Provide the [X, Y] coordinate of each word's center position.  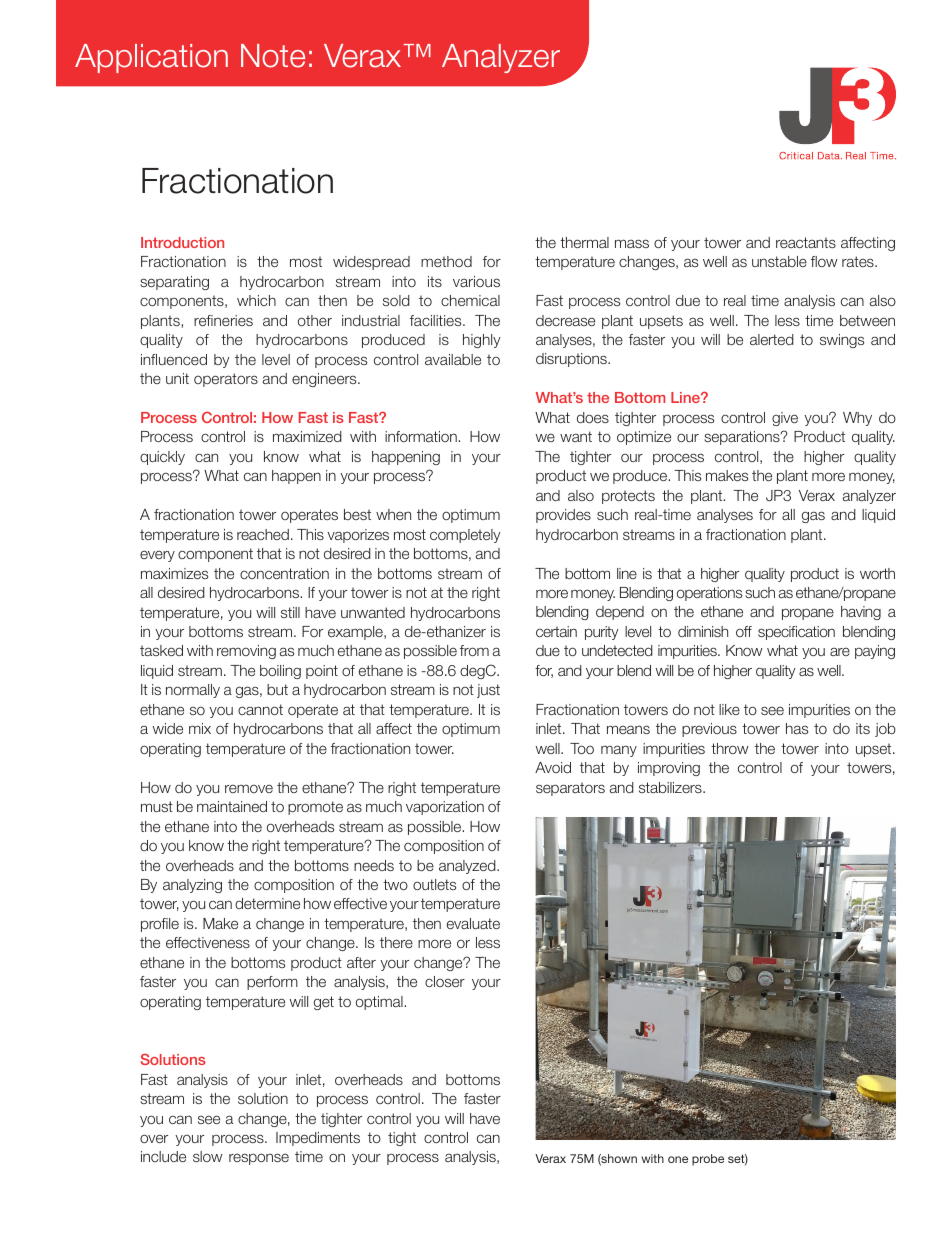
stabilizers [671, 787]
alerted [772, 339]
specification [796, 633]
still [290, 612]
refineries [223, 320]
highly [481, 341]
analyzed [468, 867]
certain [556, 631]
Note [273, 56]
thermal [584, 242]
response [259, 1159]
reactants [806, 242]
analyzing [192, 886]
